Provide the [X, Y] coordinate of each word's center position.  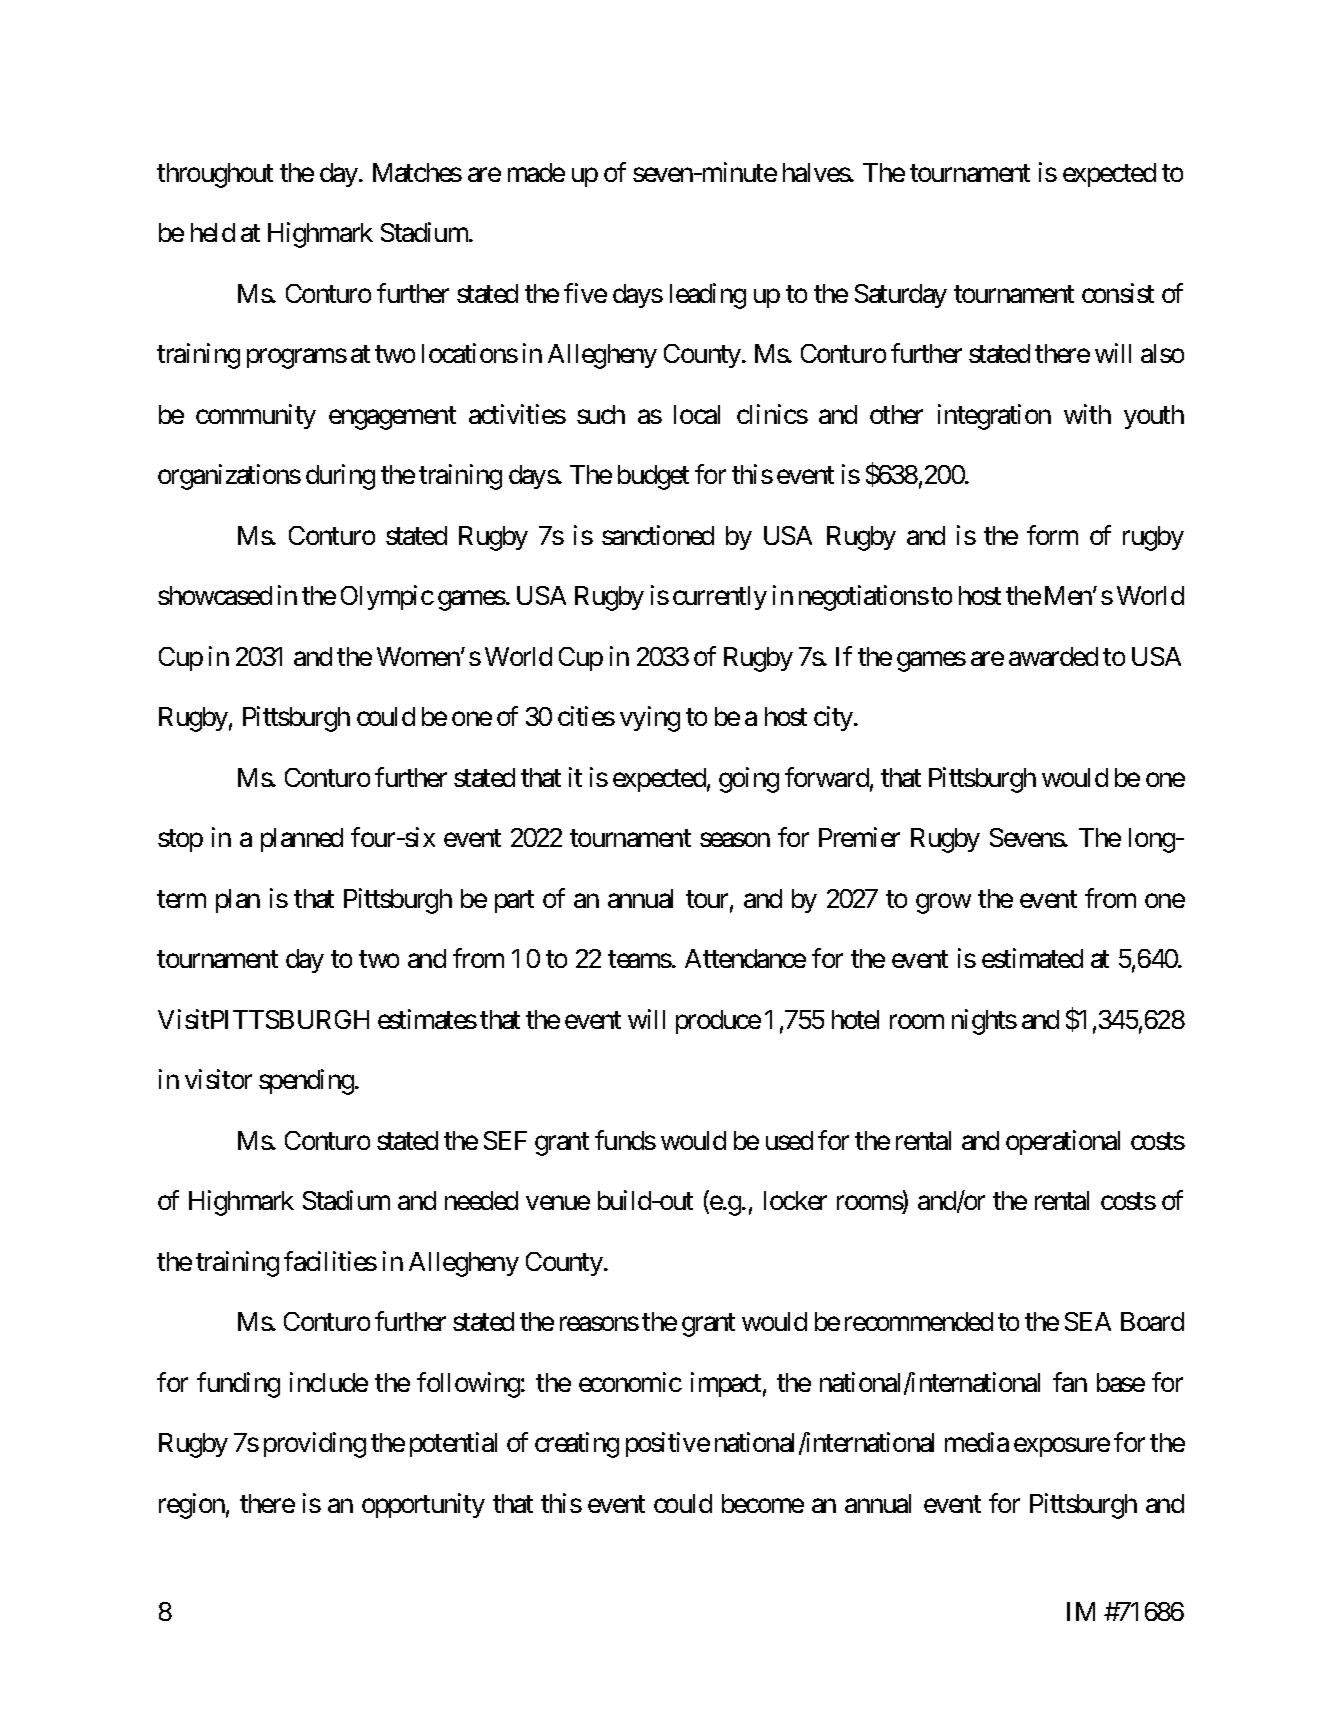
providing [315, 1445]
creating [577, 1445]
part [514, 902]
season [735, 840]
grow [943, 904]
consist [1118, 293]
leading [708, 296]
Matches [417, 172]
